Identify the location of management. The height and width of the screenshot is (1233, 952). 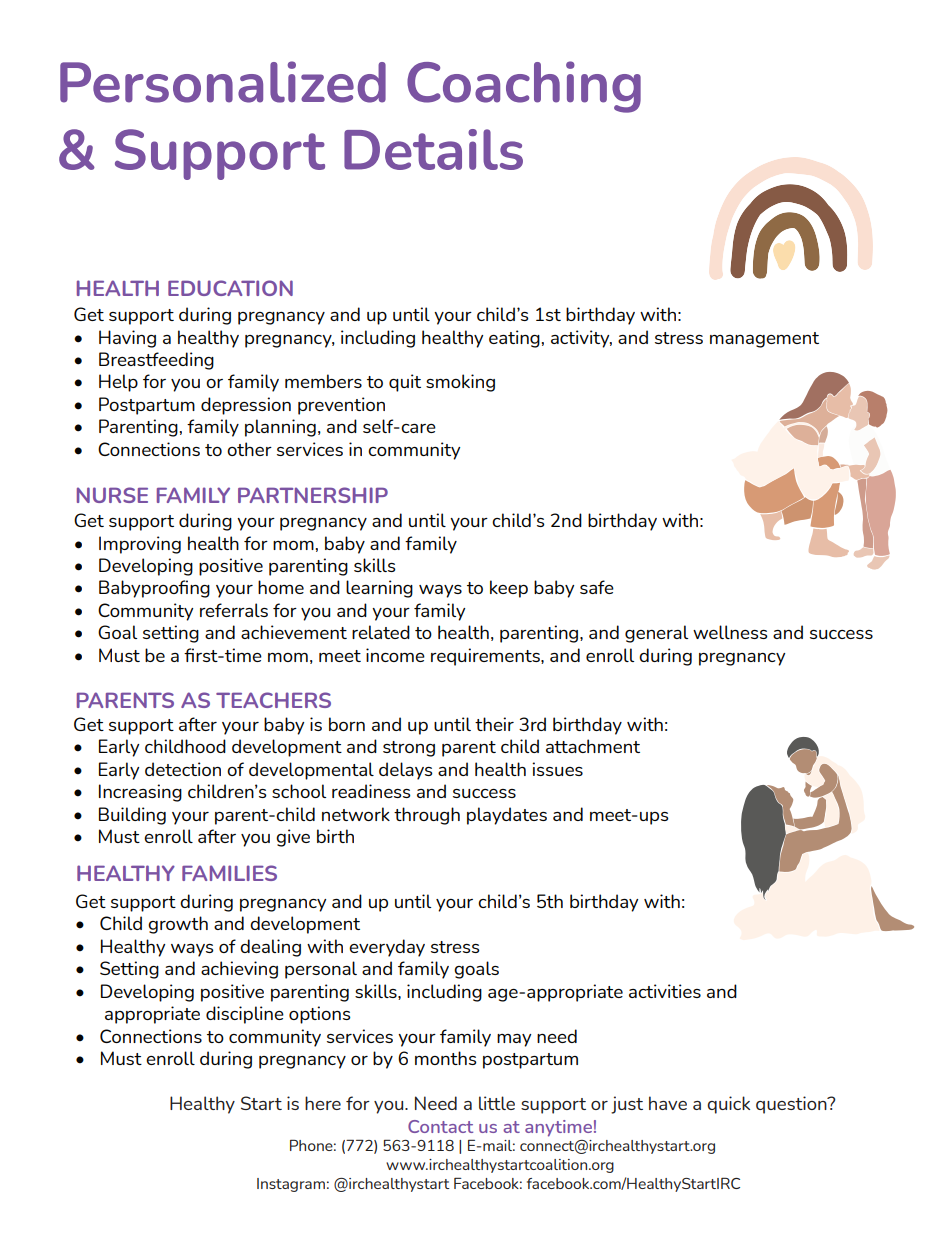
(764, 340).
